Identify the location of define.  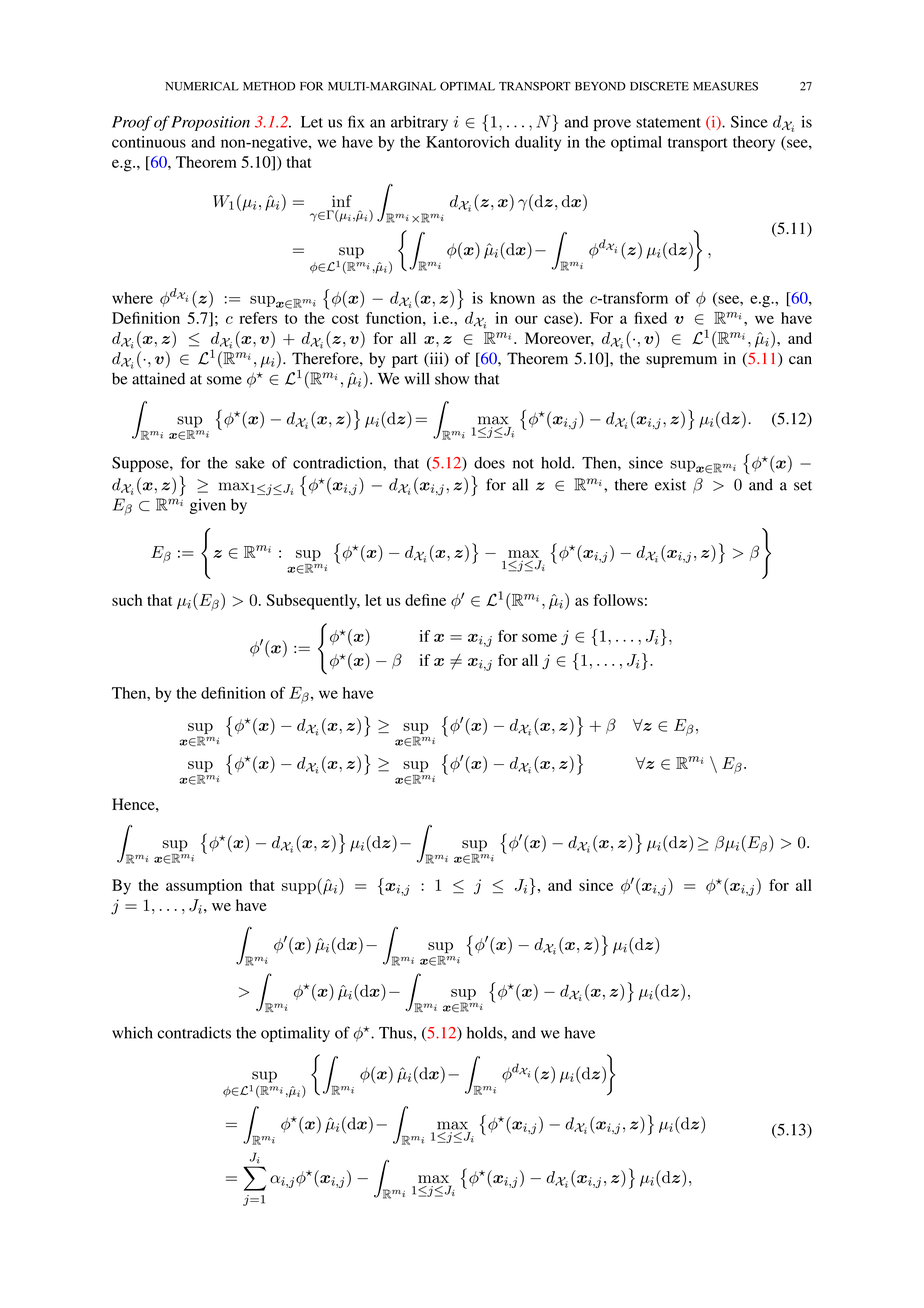
(425, 600).
